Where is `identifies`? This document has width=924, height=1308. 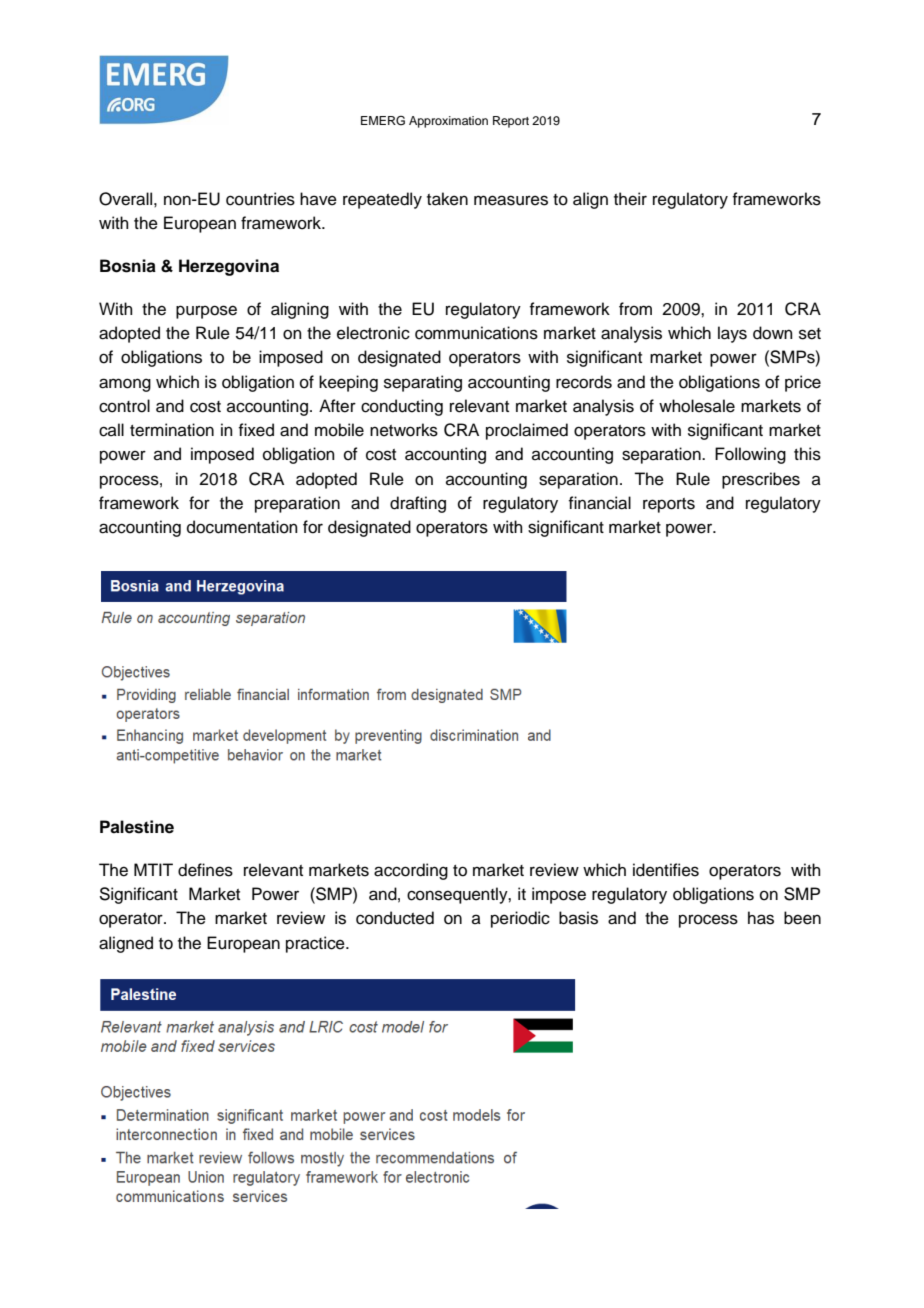 identifies is located at coordinates (666, 870).
